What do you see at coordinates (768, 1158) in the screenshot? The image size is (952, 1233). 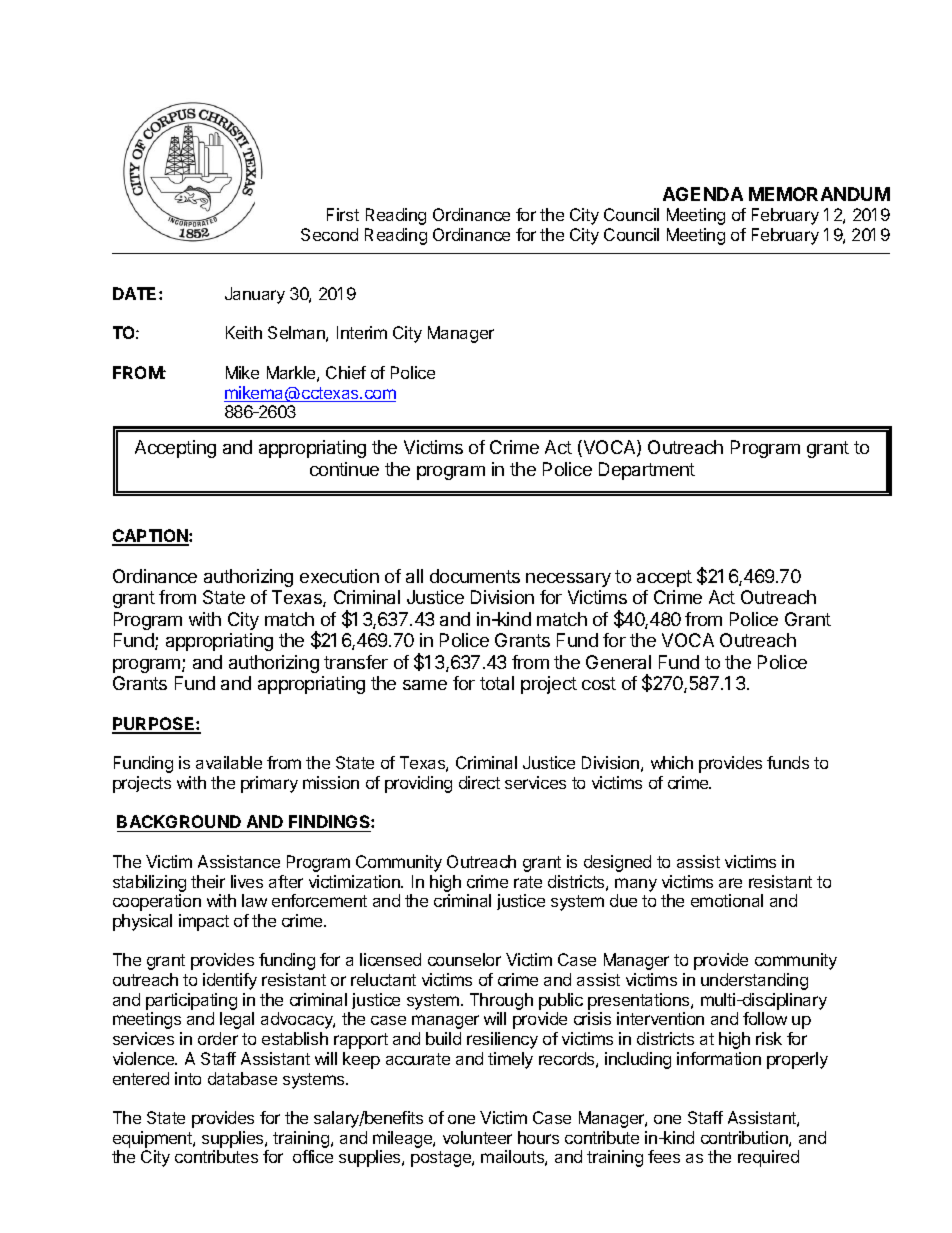 I see `required` at bounding box center [768, 1158].
